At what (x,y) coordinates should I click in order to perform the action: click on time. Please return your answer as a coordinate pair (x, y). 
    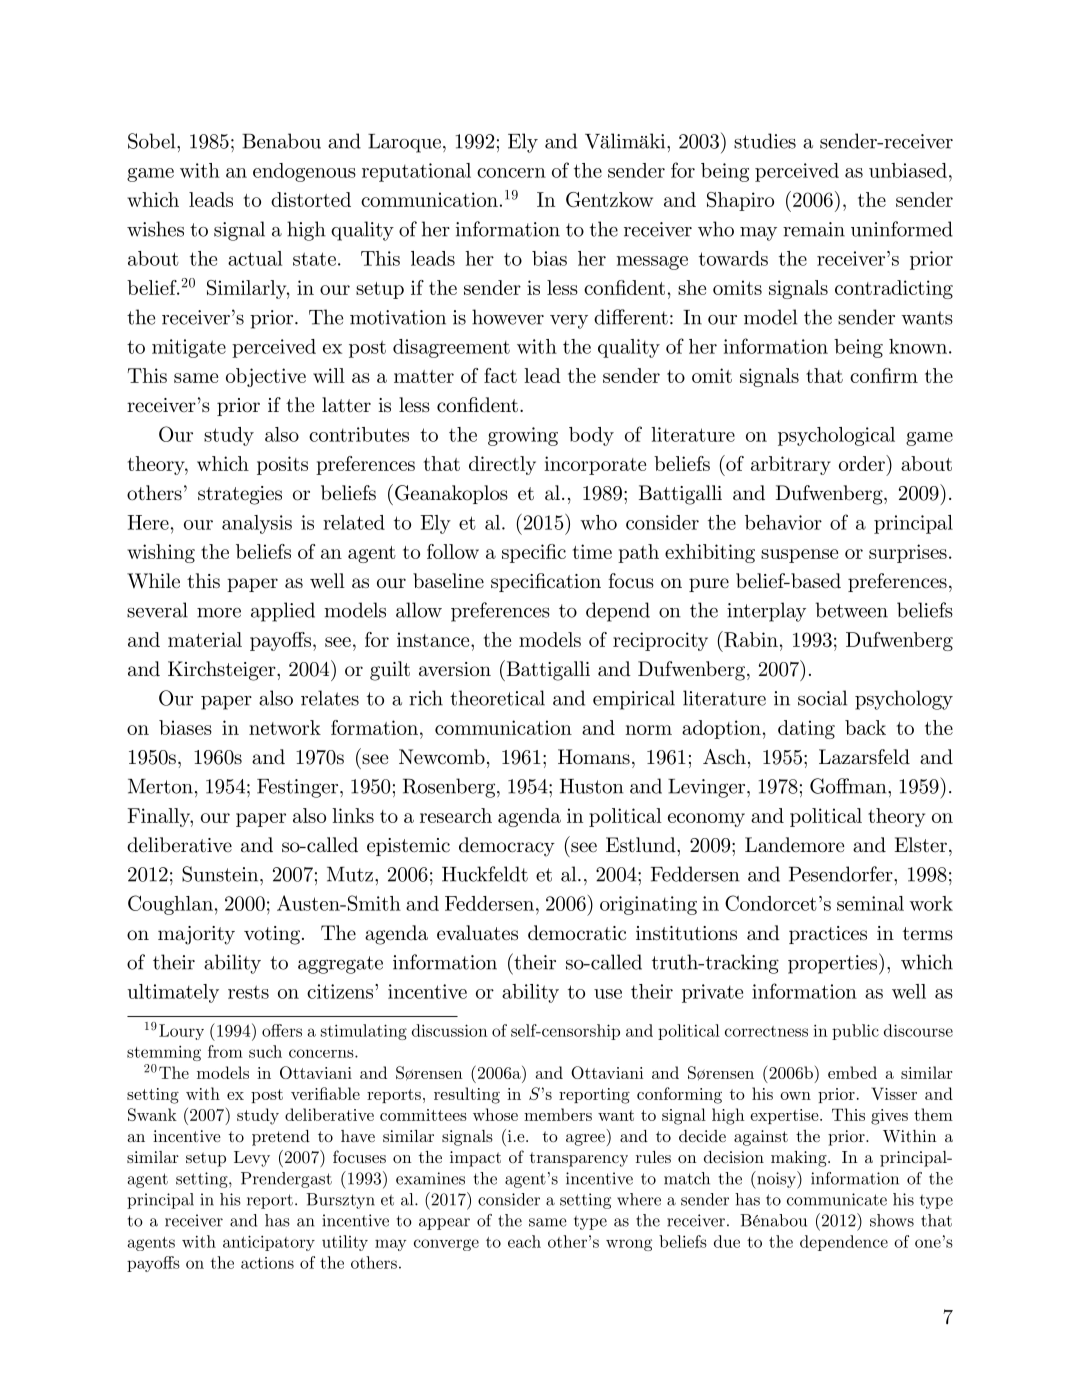
    Looking at the image, I should click on (592, 551).
